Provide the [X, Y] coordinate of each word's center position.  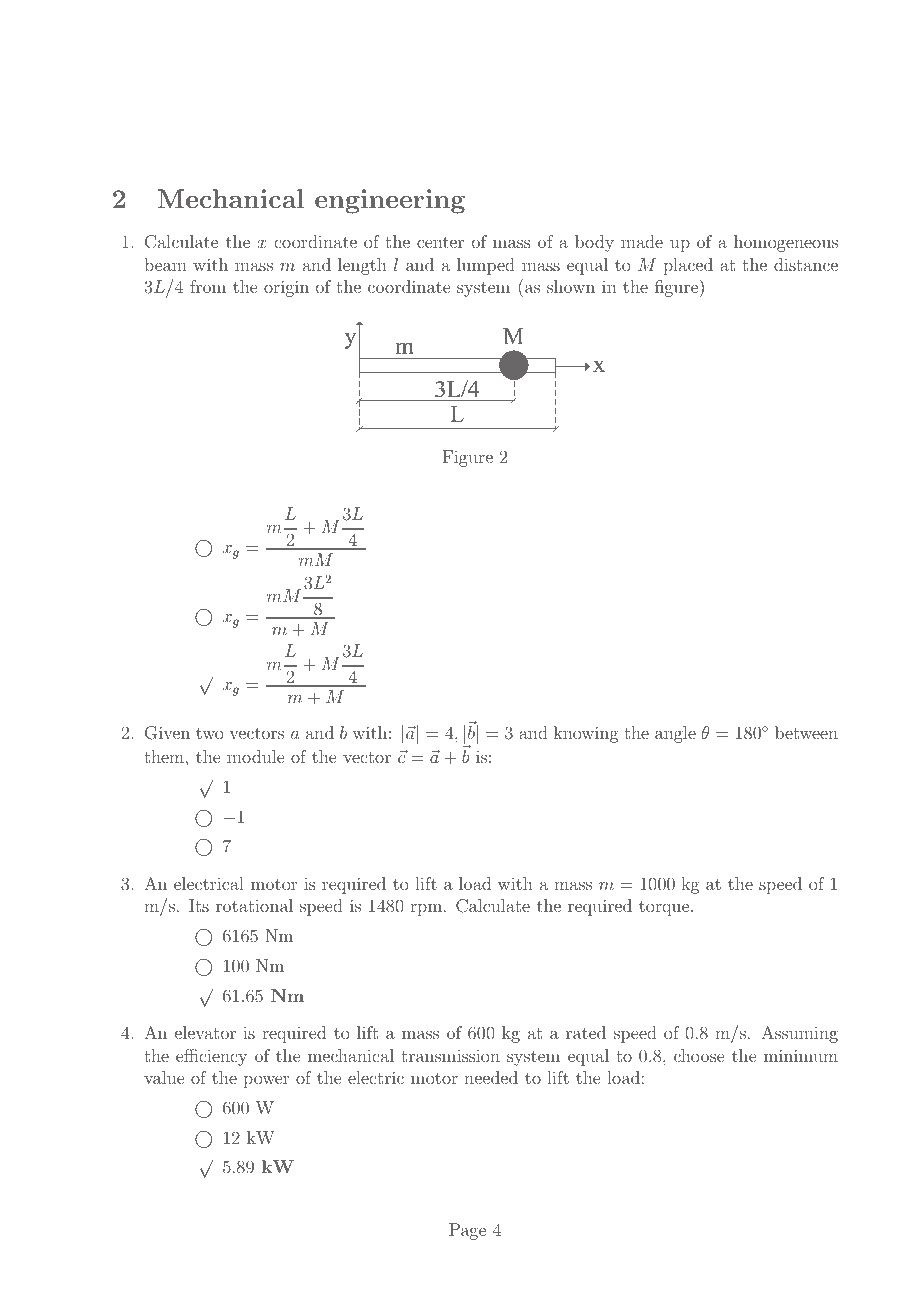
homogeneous [786, 243]
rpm [426, 910]
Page [467, 1231]
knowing [586, 734]
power [266, 1082]
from [208, 286]
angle [675, 734]
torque [665, 908]
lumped [486, 266]
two [209, 733]
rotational [254, 905]
